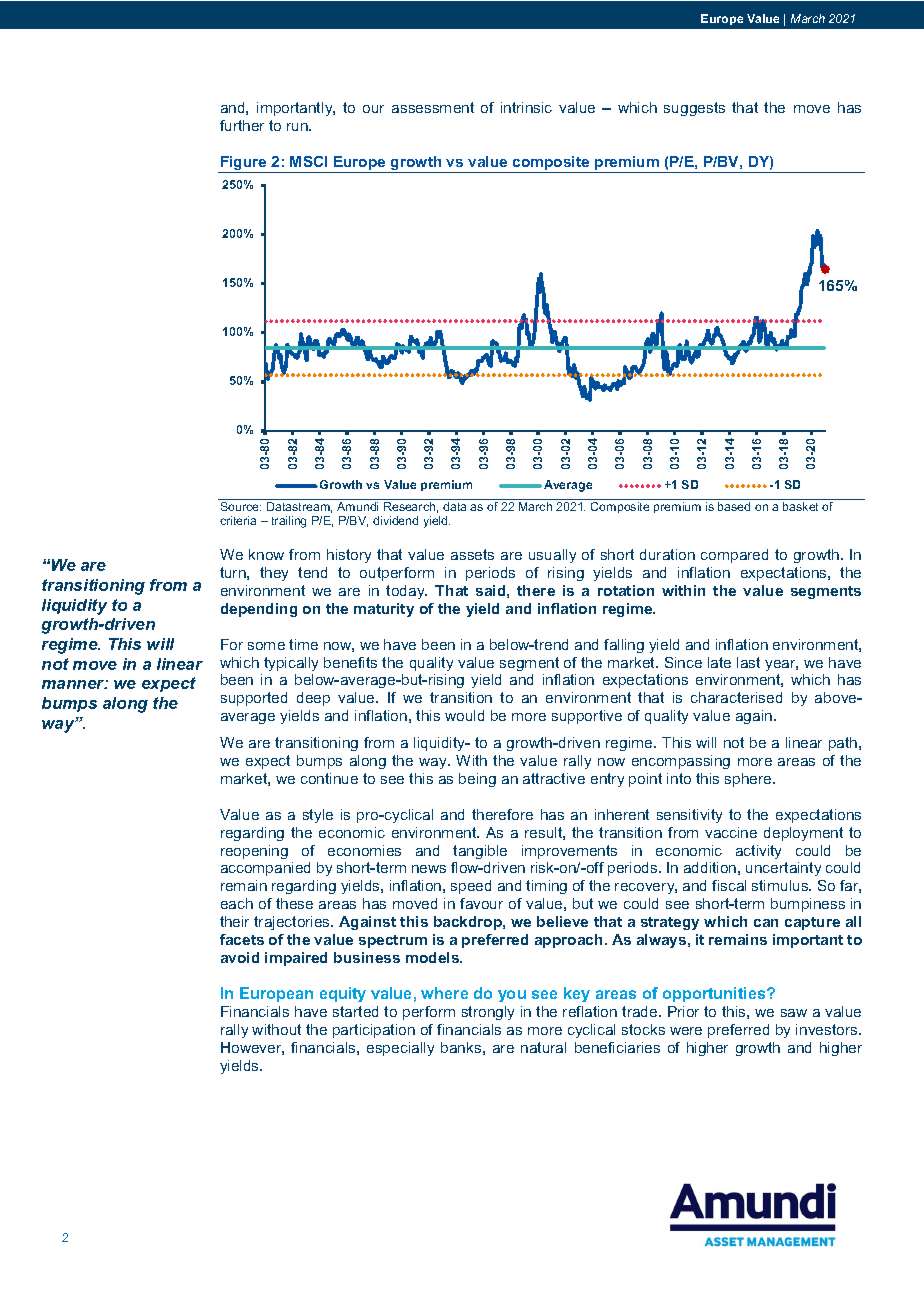 The image size is (924, 1308). I want to click on suggests, so click(694, 109).
